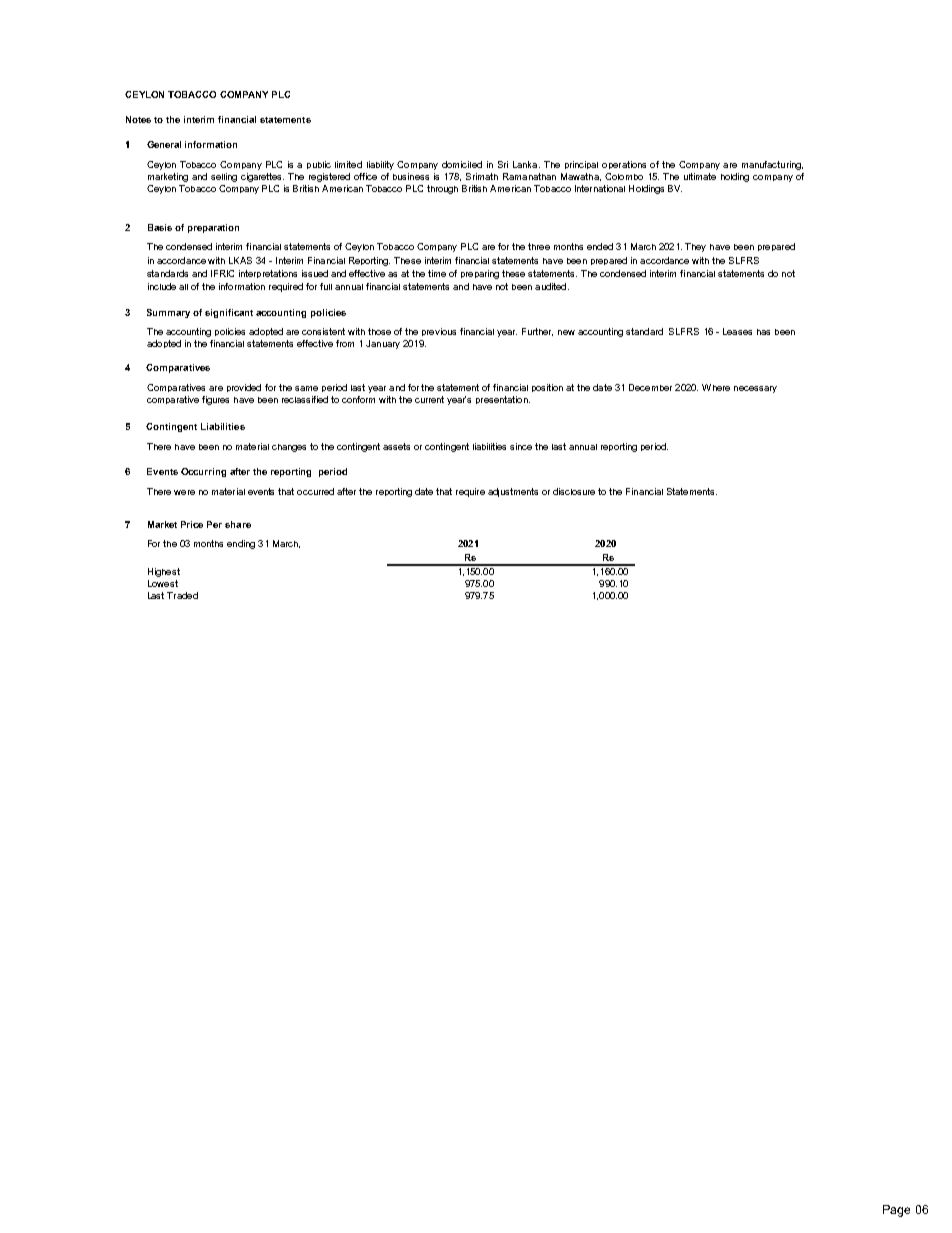  Describe the element at coordinates (182, 595) in the image. I see `Traded` at that location.
